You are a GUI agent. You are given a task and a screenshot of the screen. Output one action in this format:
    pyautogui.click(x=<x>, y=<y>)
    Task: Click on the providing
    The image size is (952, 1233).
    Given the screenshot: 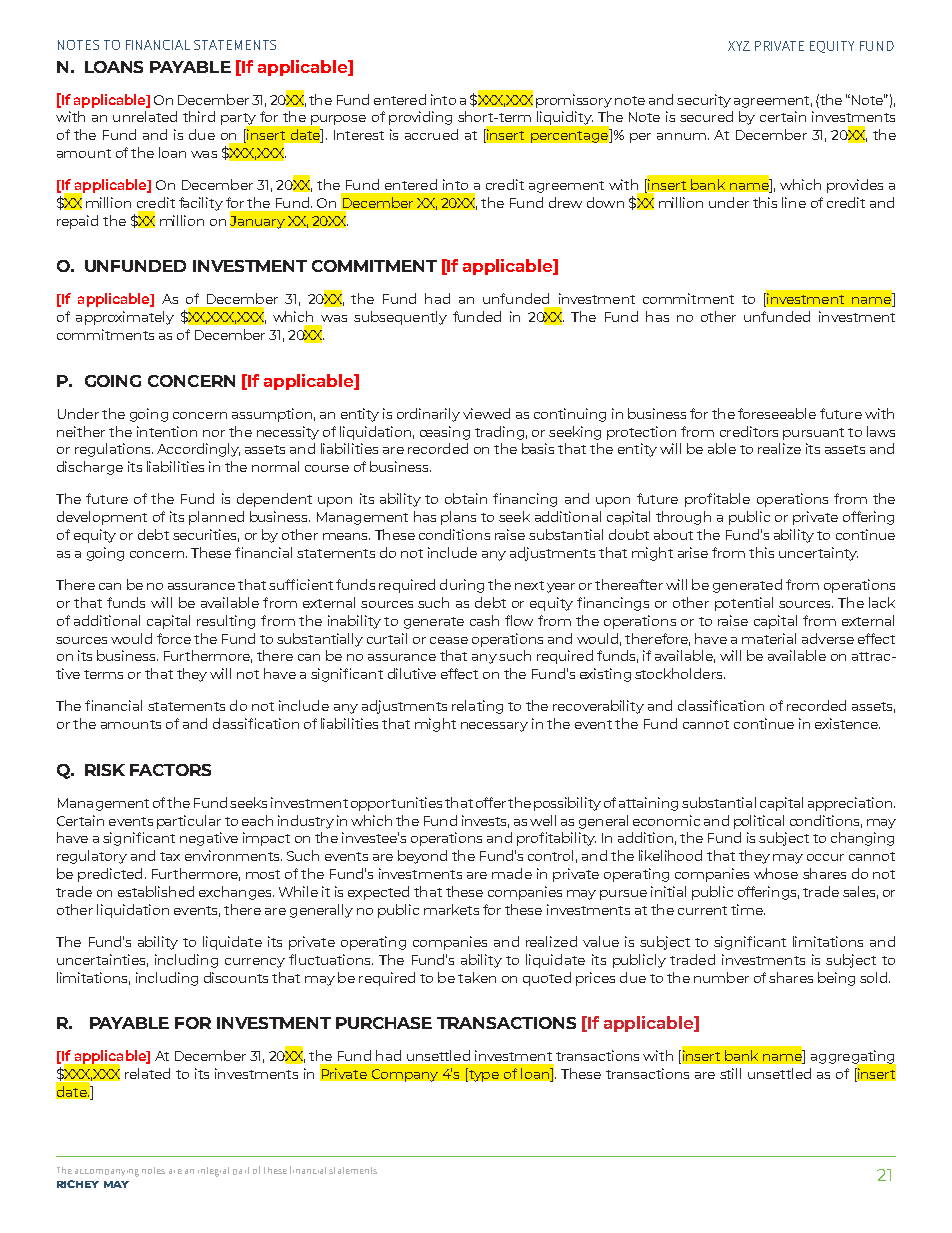 What is the action you would take?
    pyautogui.click(x=420, y=118)
